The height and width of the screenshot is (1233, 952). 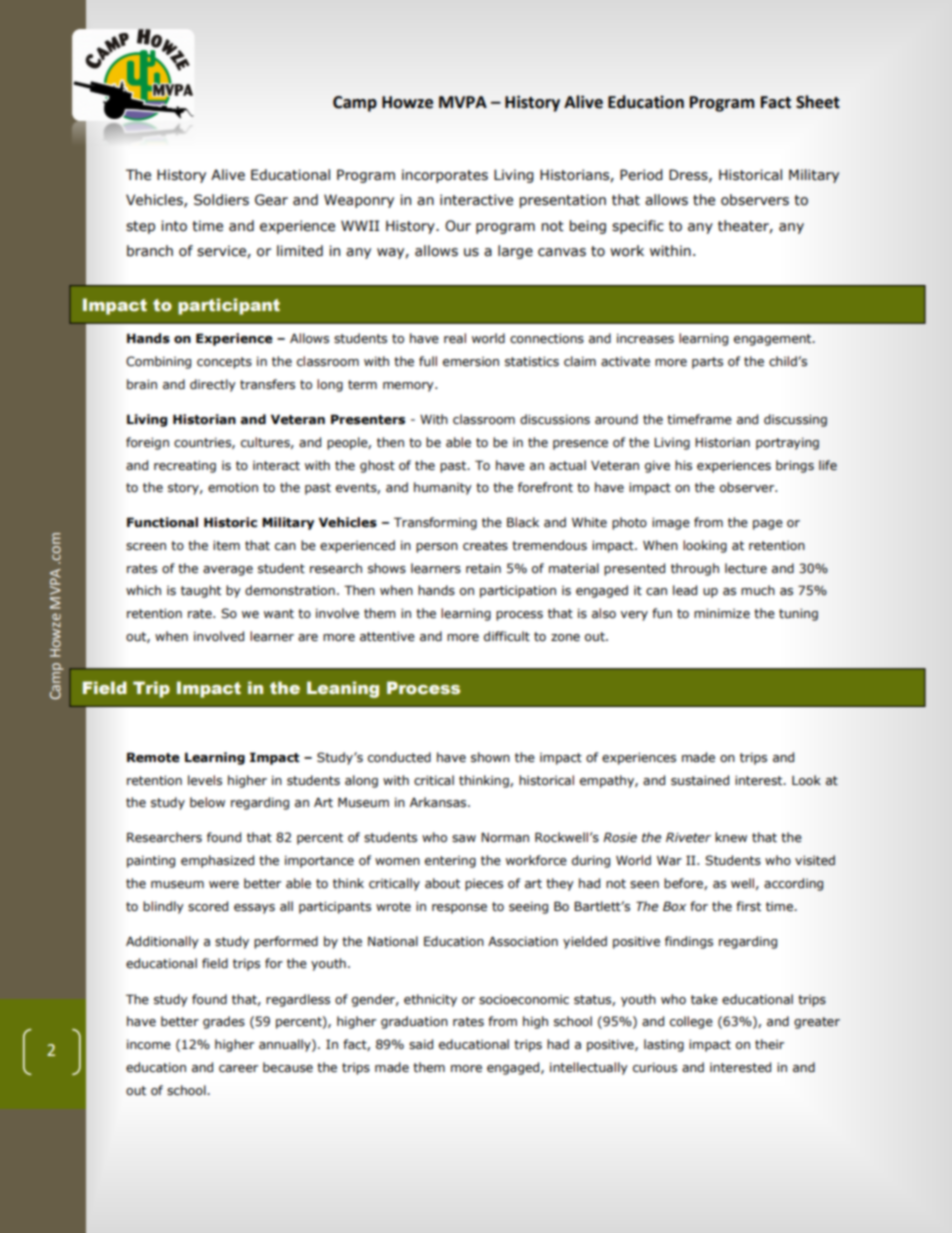 I want to click on retain, so click(x=483, y=569).
